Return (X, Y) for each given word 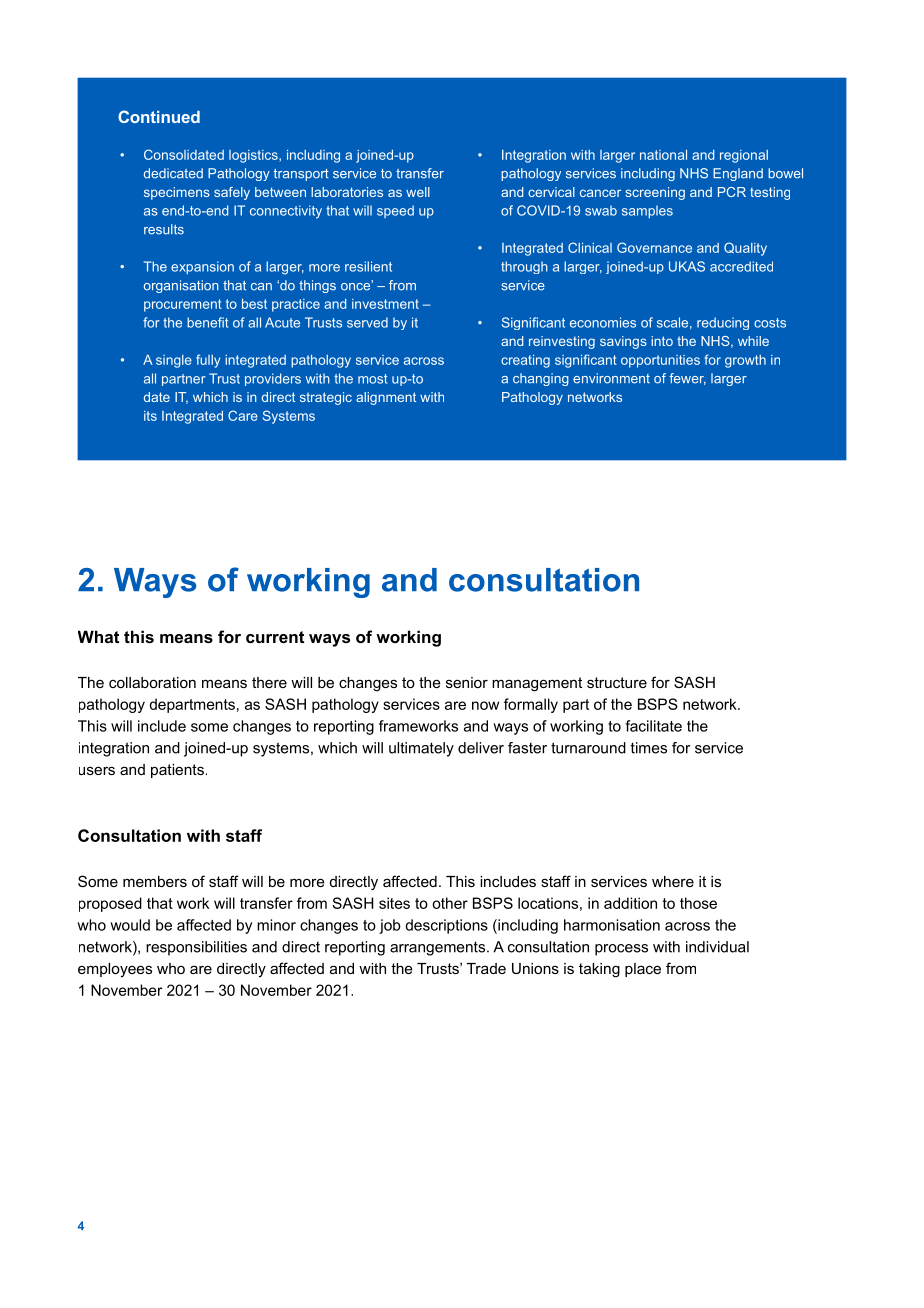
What (98, 636)
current (275, 637)
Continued (159, 116)
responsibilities (196, 948)
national (663, 155)
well (418, 192)
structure (617, 682)
